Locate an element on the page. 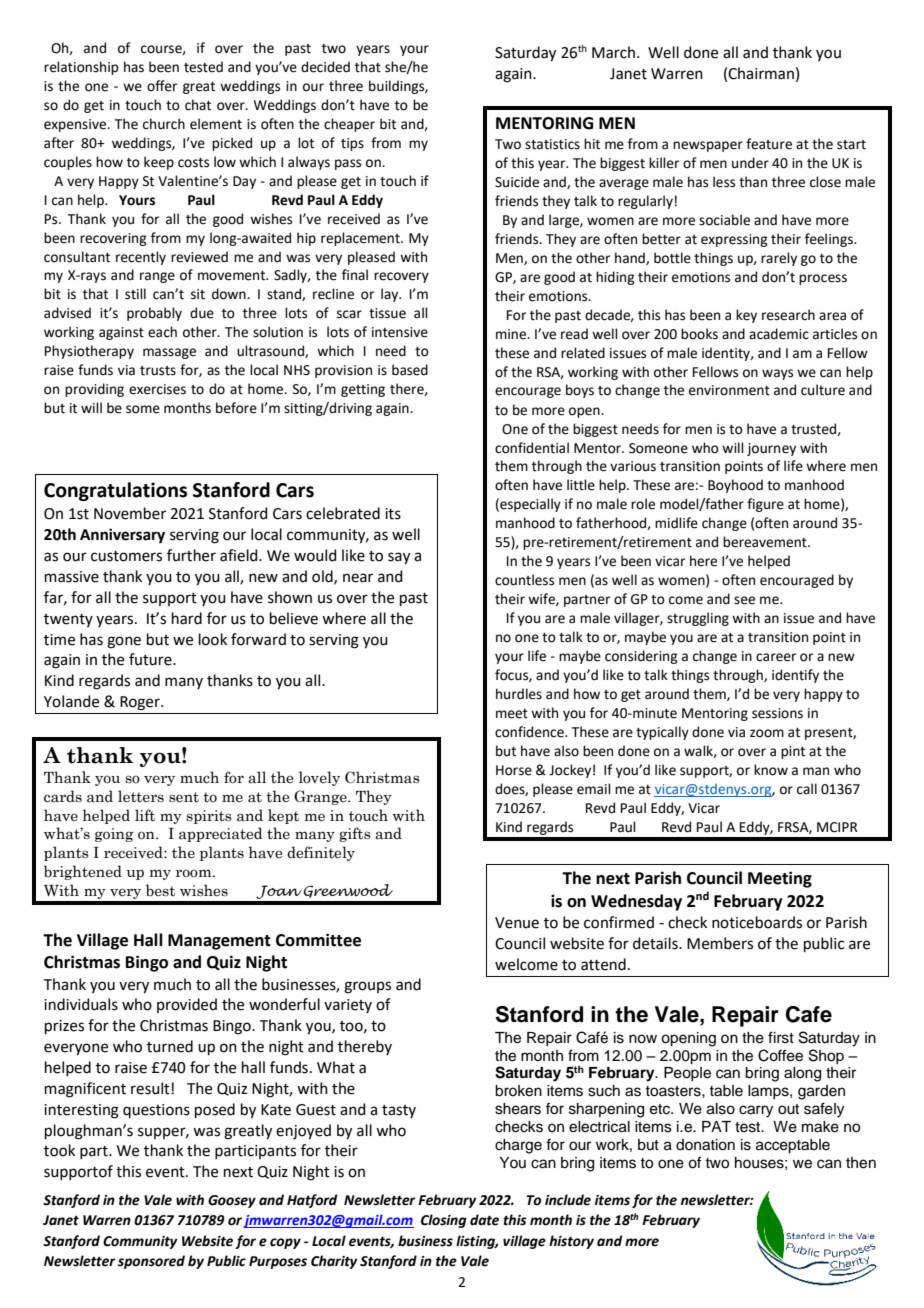  offer is located at coordinates (162, 86).
